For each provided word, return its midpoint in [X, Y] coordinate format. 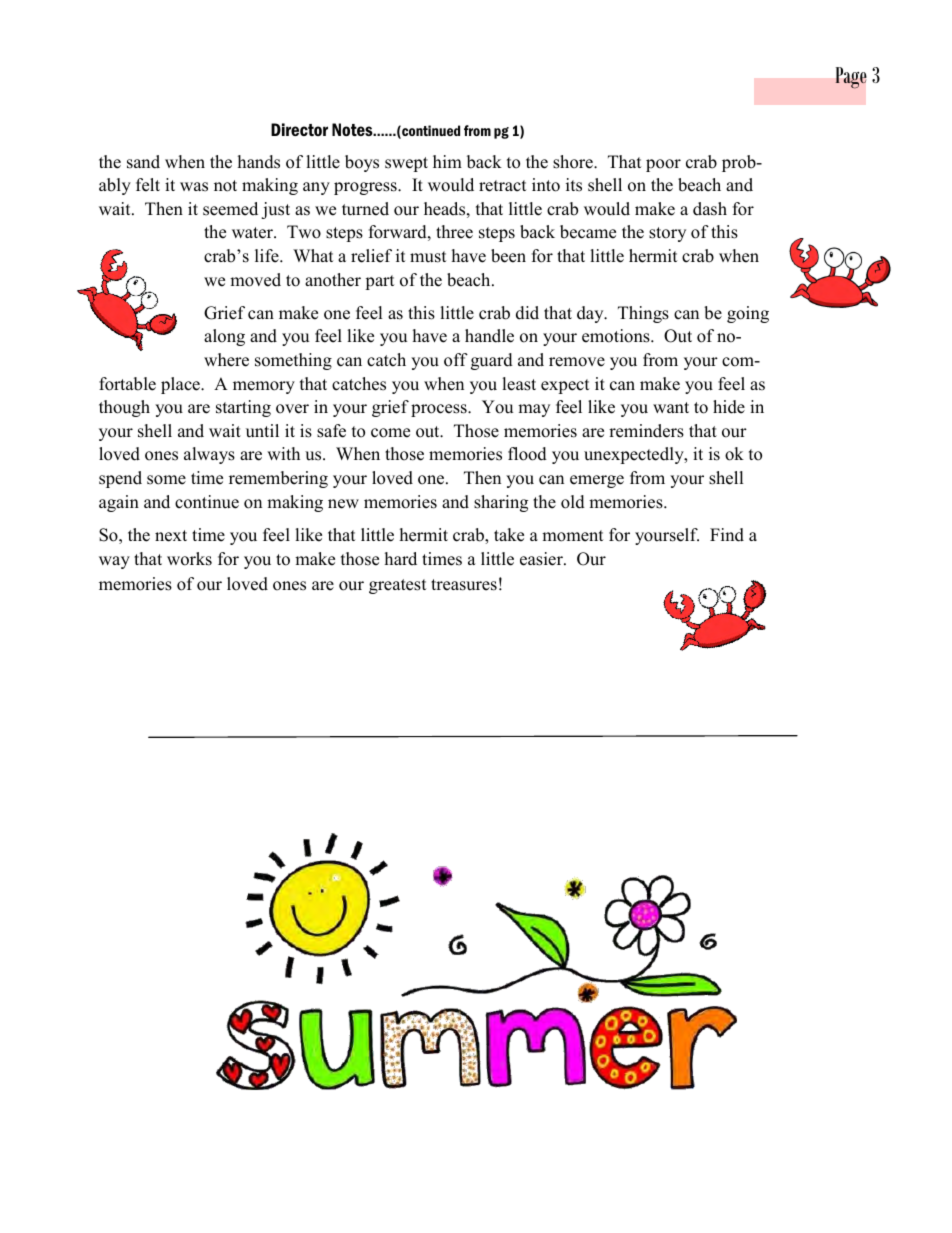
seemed [230, 209]
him [447, 161]
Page [851, 78]
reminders [646, 431]
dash [710, 209]
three [454, 232]
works [189, 559]
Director [299, 129]
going [748, 314]
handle [489, 336]
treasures [464, 585]
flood [527, 454]
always [209, 455]
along [224, 337]
